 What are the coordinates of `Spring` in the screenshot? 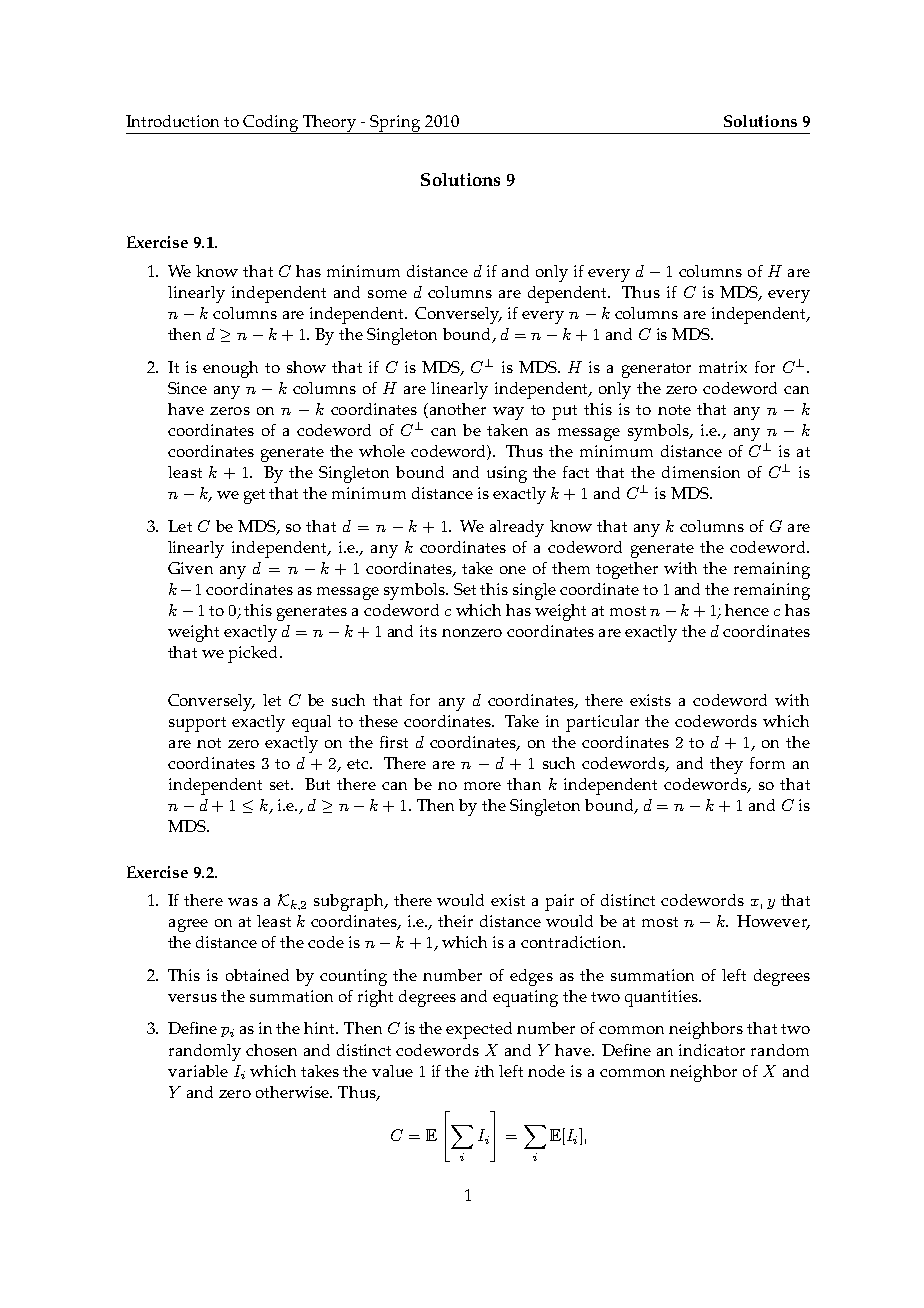 It's located at (396, 124).
